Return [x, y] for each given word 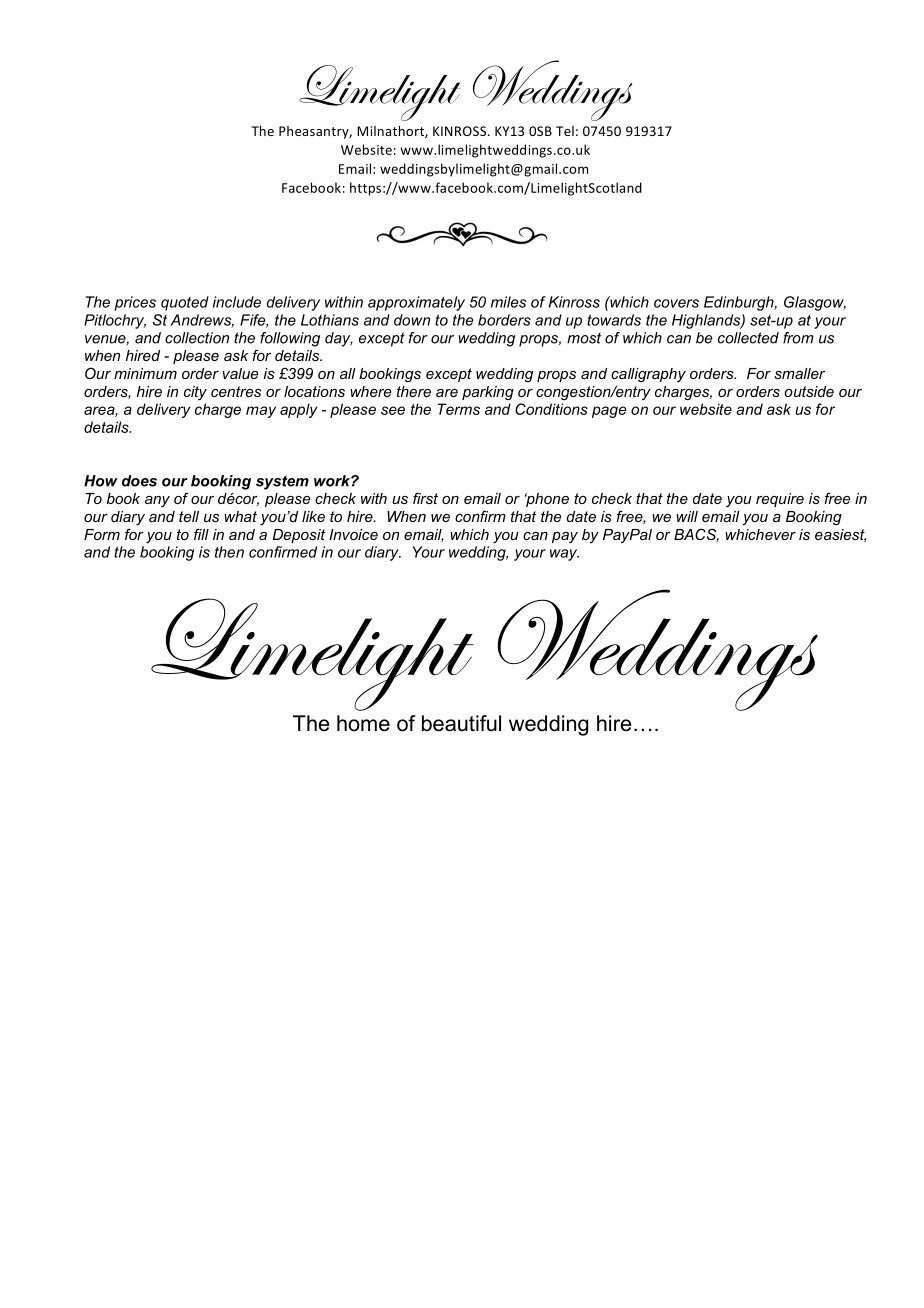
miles [508, 302]
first [425, 498]
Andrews [202, 321]
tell [189, 516]
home [363, 723]
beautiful [461, 723]
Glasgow [815, 303]
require [780, 500]
